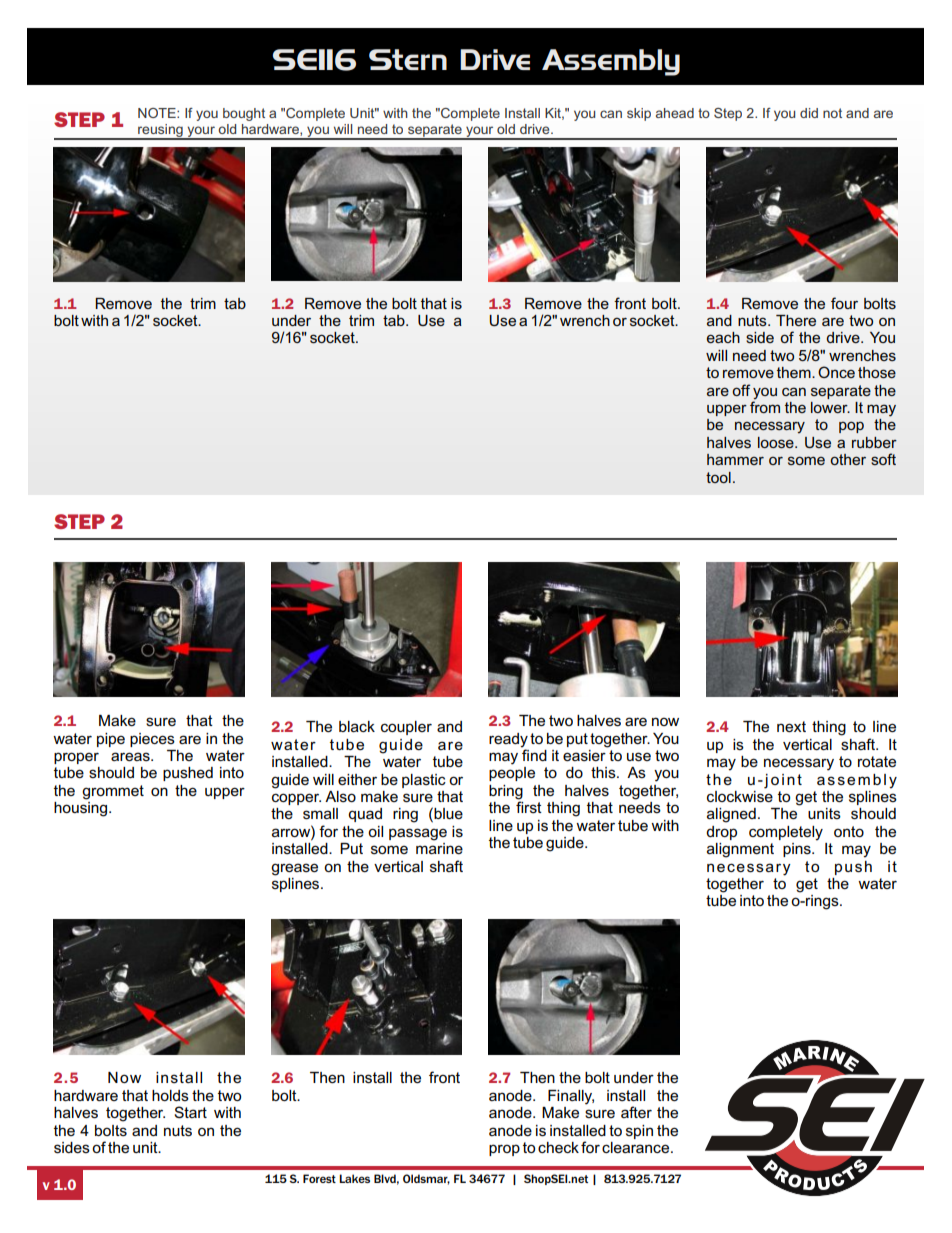 This screenshot has width=952, height=1233. What do you see at coordinates (152, 740) in the screenshot?
I see `pieces` at bounding box center [152, 740].
